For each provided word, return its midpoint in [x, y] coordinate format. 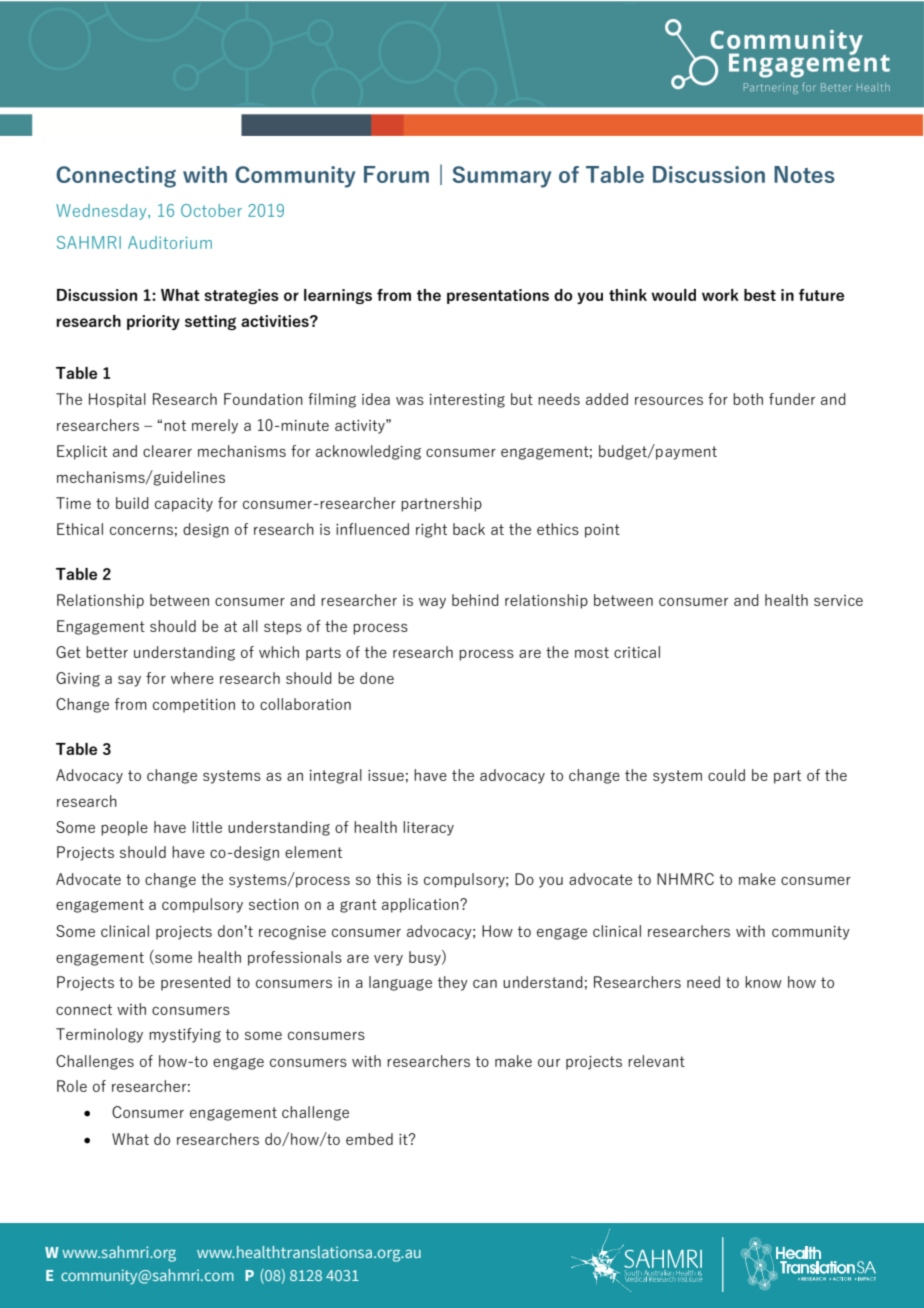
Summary [501, 177]
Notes [804, 174]
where [192, 678]
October [211, 210]
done [377, 678]
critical [637, 652]
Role [72, 1086]
